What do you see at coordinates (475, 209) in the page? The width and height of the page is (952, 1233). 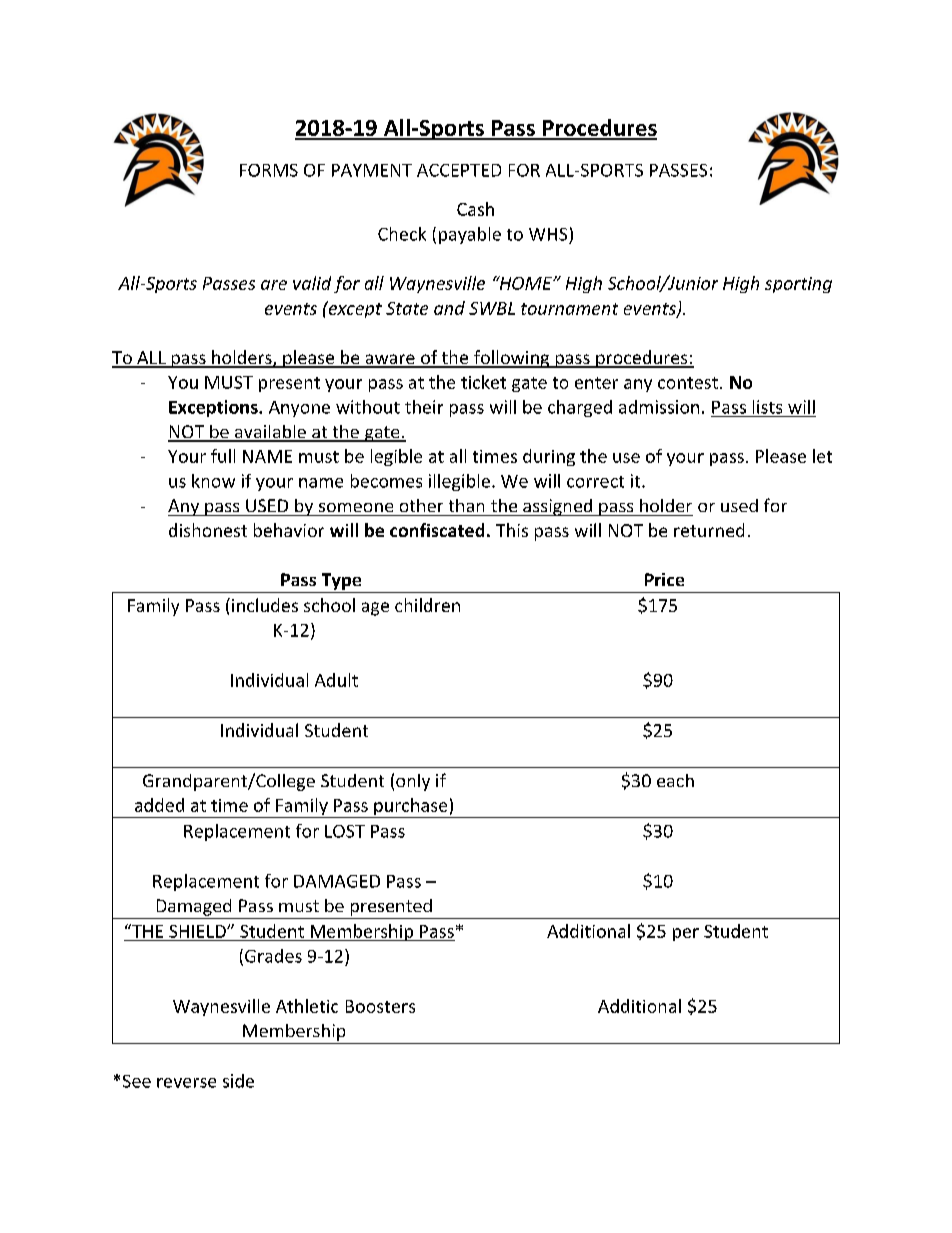 I see `Cash` at bounding box center [475, 209].
